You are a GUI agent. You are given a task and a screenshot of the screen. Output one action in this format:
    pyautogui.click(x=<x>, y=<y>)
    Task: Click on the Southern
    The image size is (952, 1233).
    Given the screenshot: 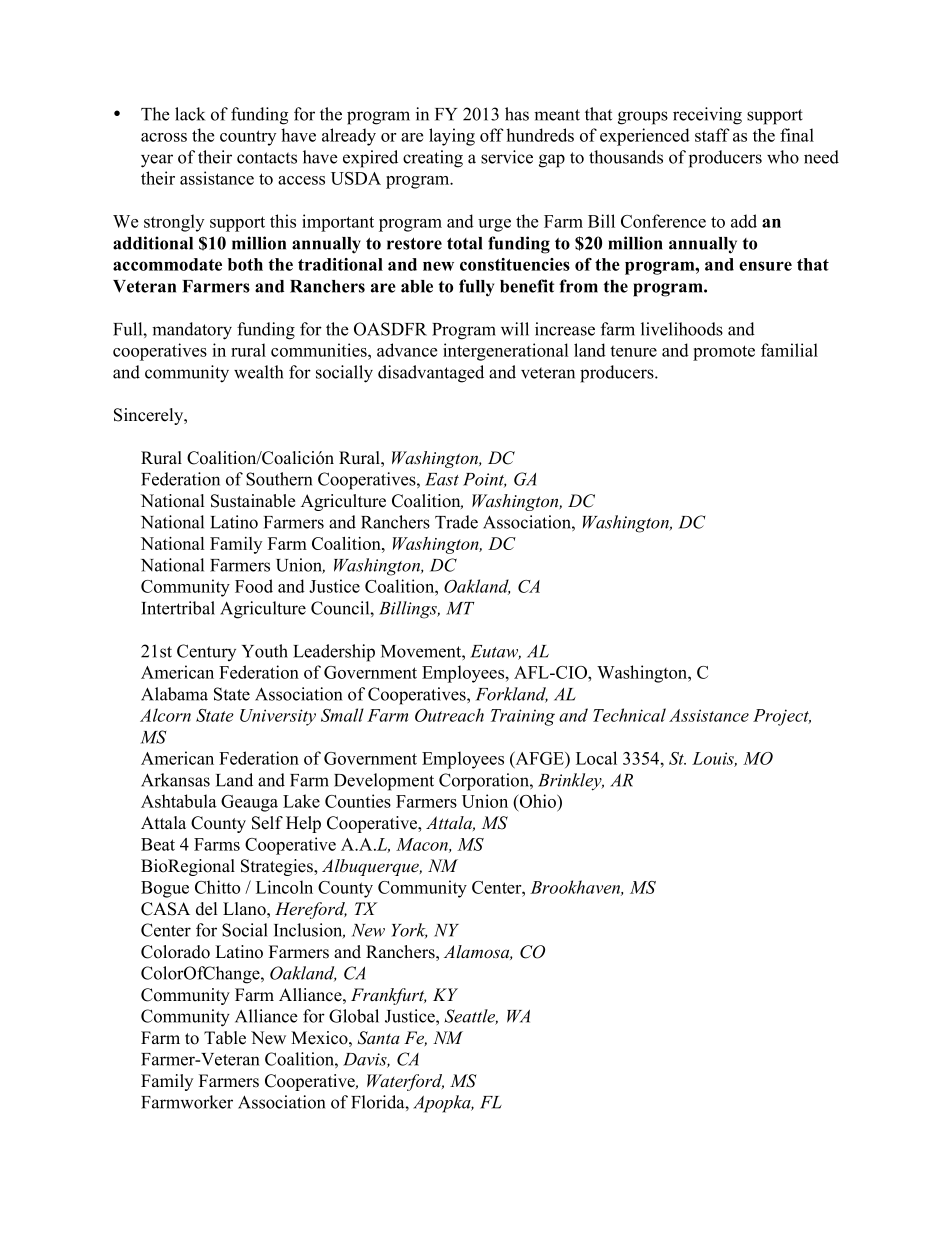 What is the action you would take?
    pyautogui.click(x=279, y=479)
